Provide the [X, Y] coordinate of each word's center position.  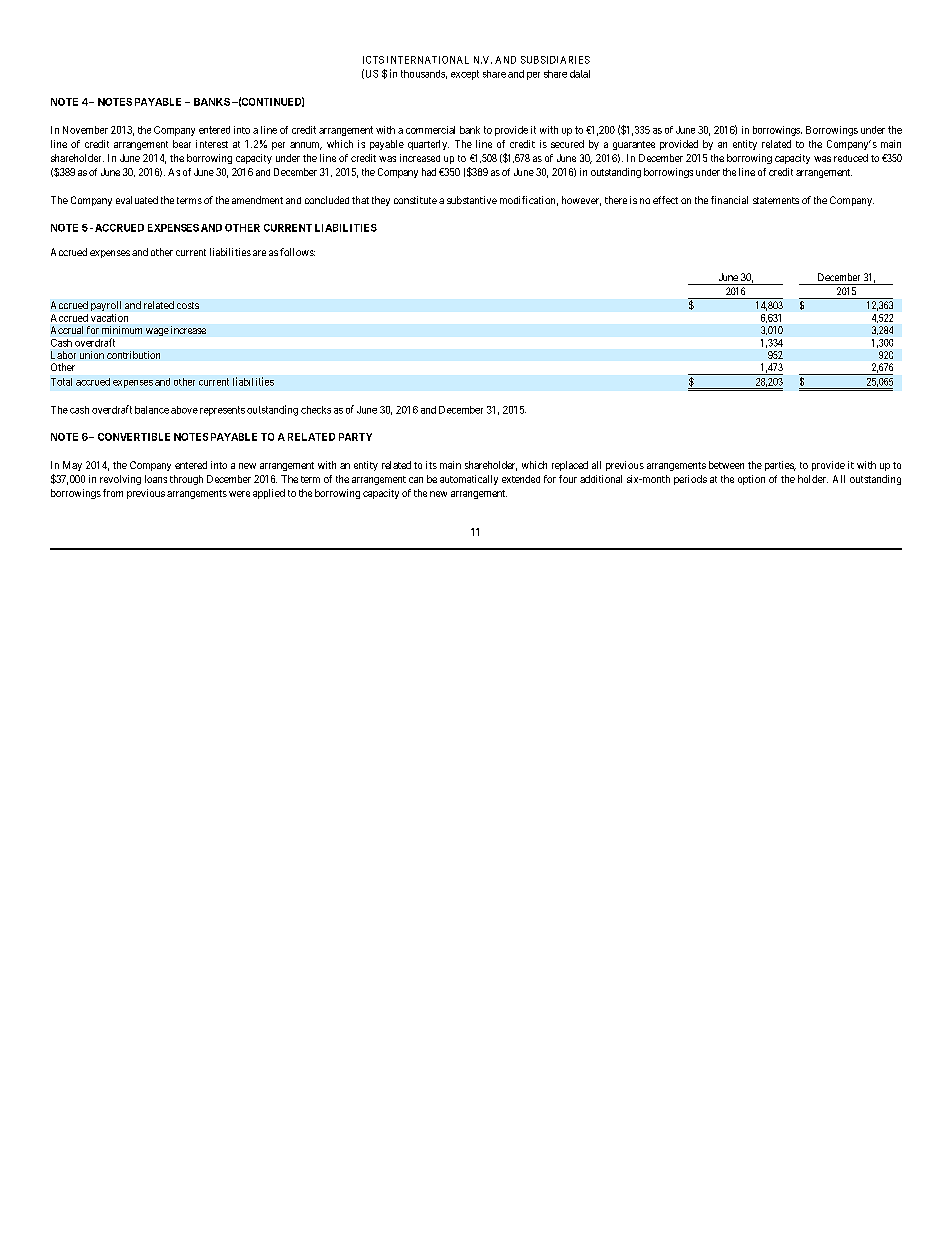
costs [188, 305]
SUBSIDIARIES [555, 60]
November [85, 130]
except [465, 75]
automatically [469, 480]
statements [776, 200]
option [751, 480]
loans [156, 479]
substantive [472, 200]
